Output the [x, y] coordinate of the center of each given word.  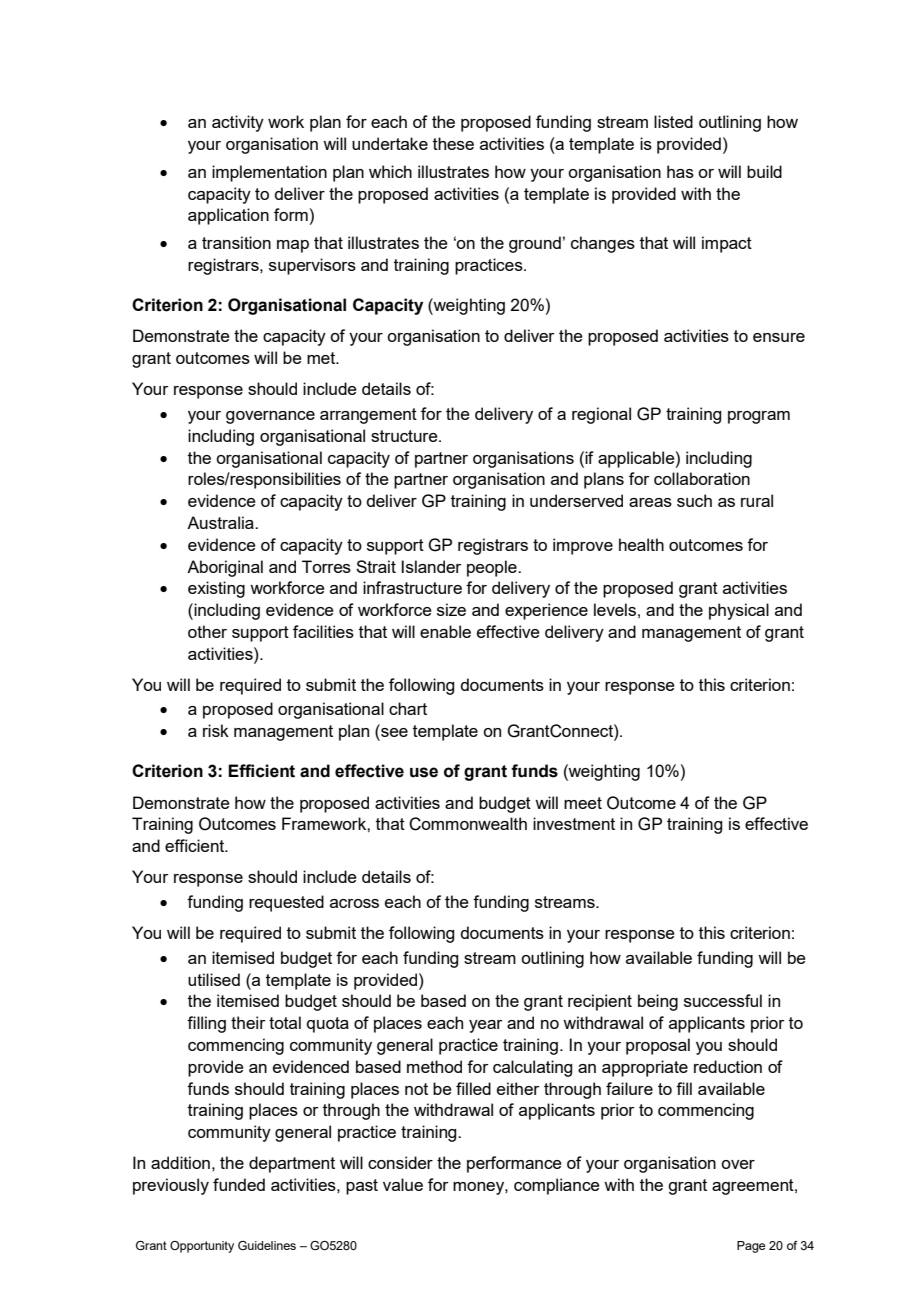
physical [739, 611]
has [680, 171]
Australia [221, 522]
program [759, 417]
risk [216, 730]
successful [723, 1000]
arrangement [368, 416]
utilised [214, 979]
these [453, 143]
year [486, 1026]
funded [239, 1184]
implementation [269, 173]
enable [445, 631]
